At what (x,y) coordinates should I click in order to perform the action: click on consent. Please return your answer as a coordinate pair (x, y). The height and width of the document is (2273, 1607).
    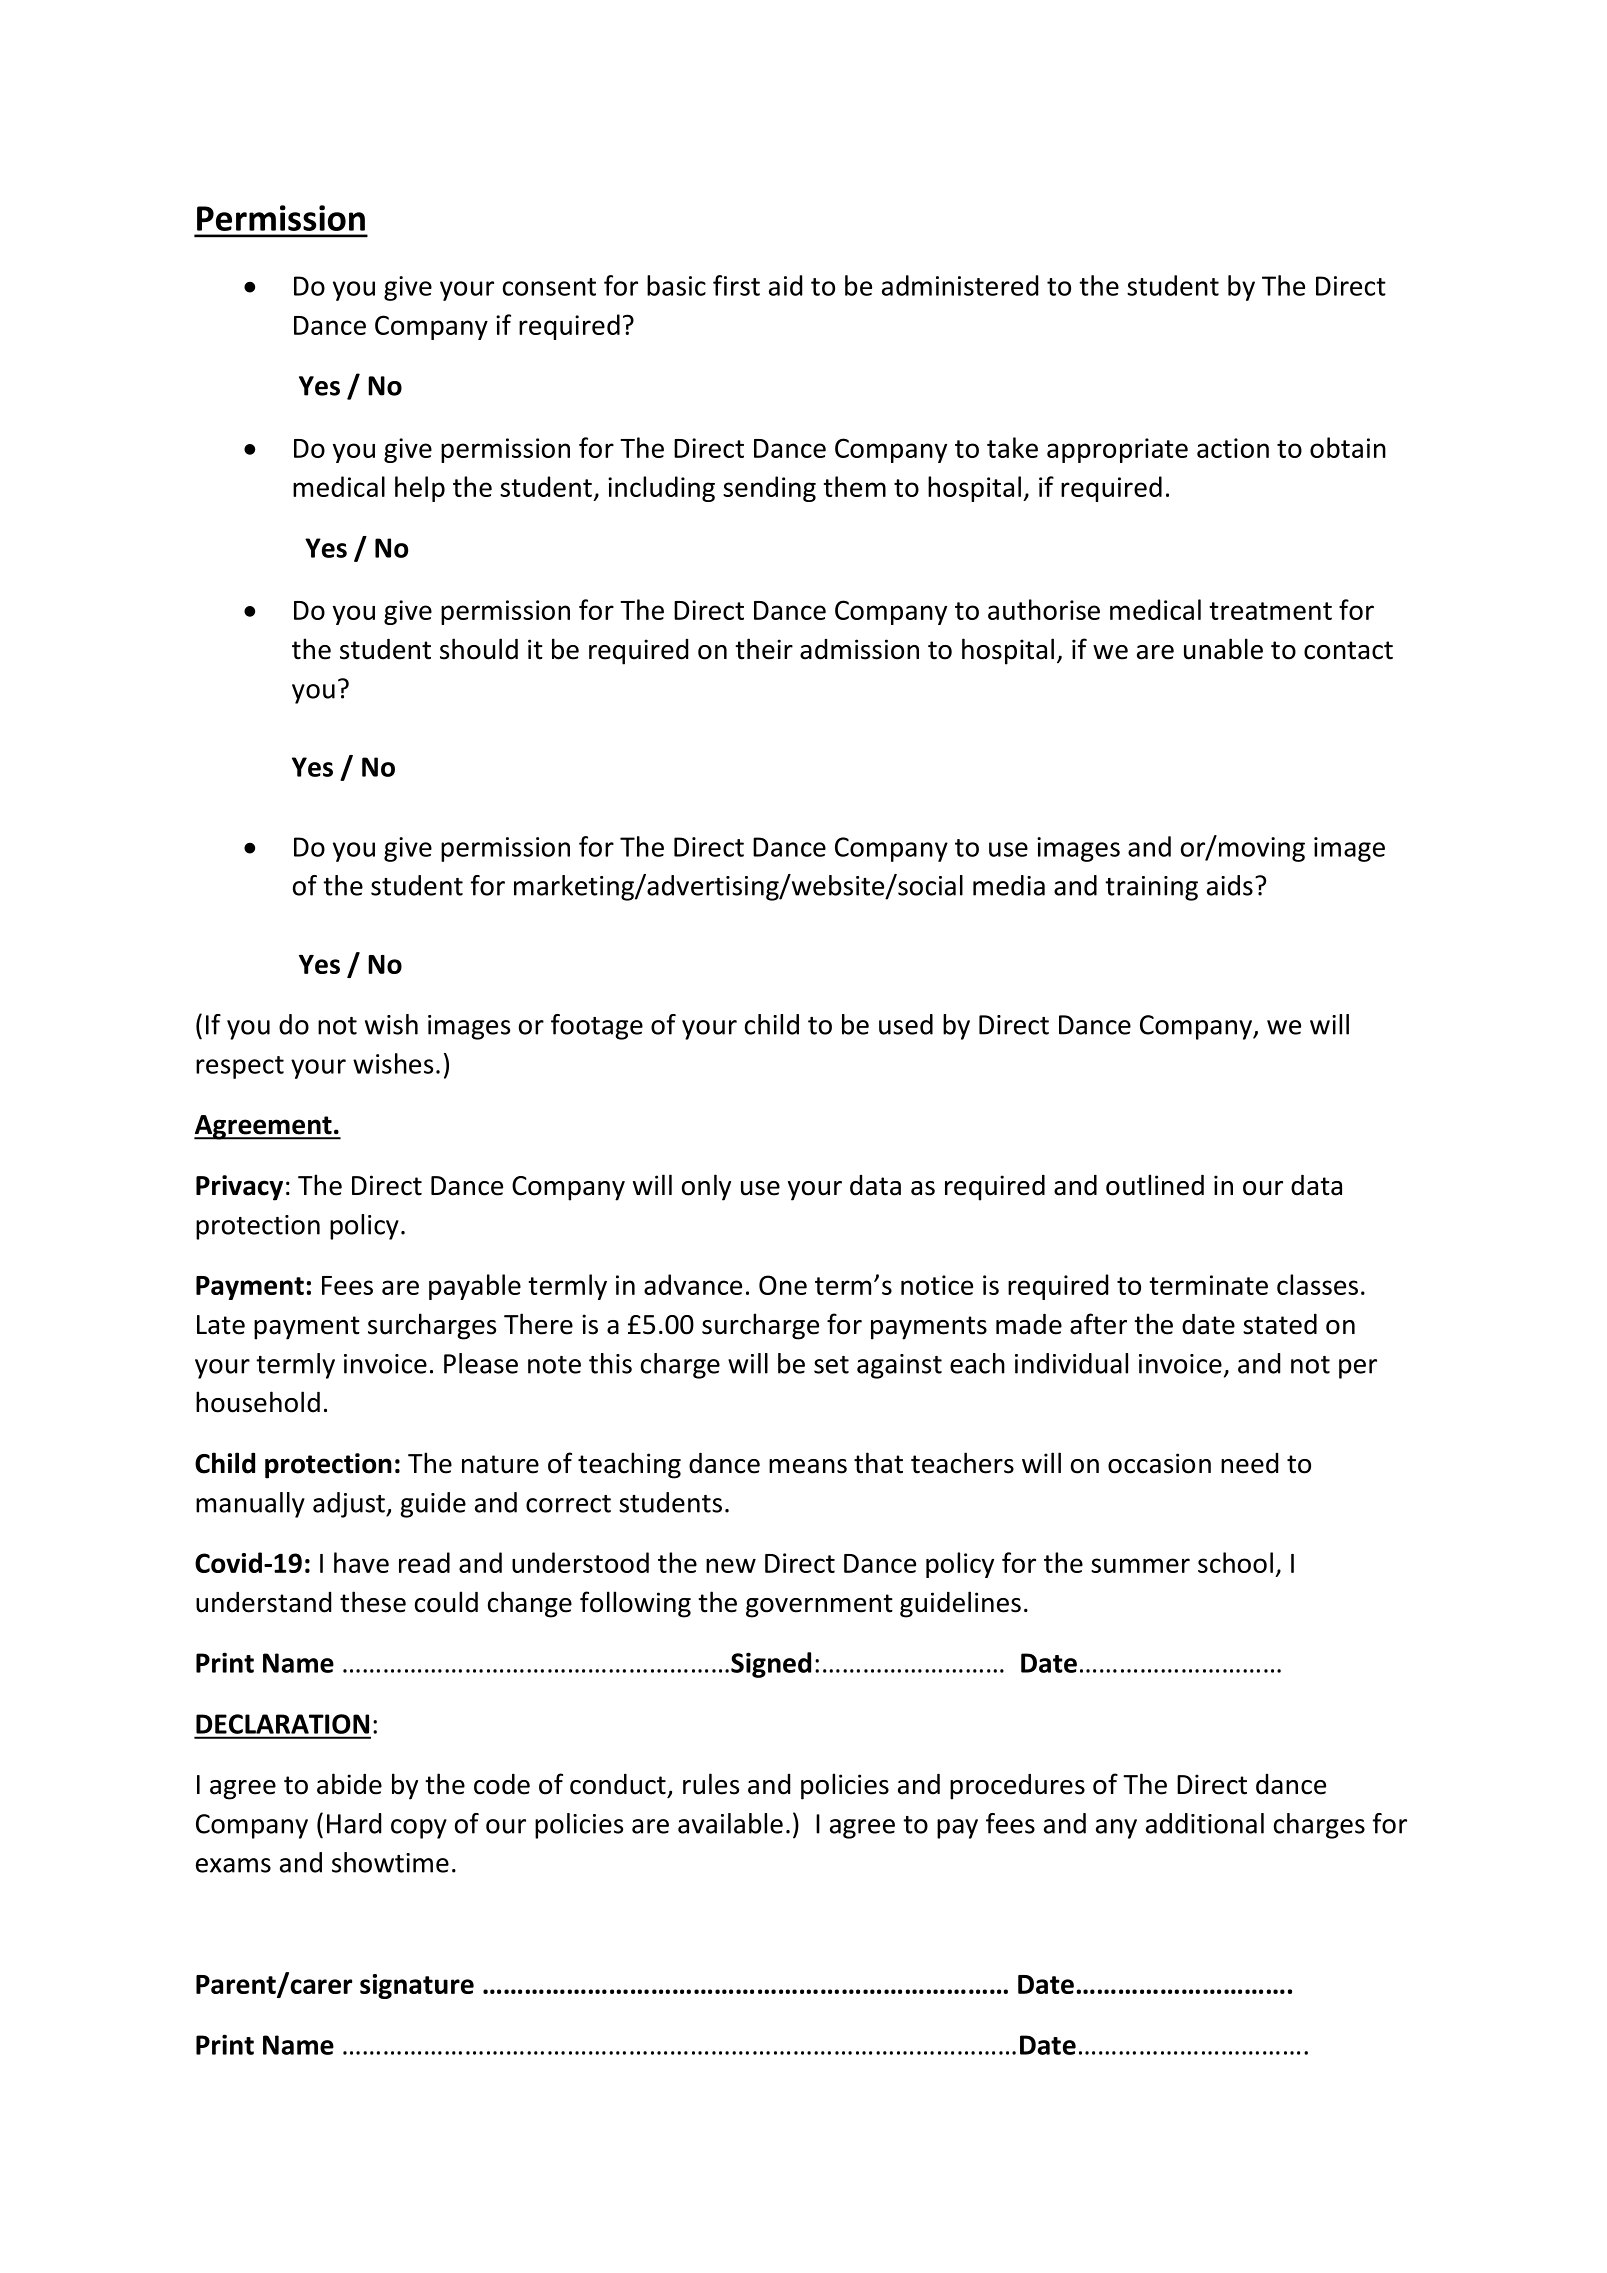
    Looking at the image, I should click on (549, 287).
